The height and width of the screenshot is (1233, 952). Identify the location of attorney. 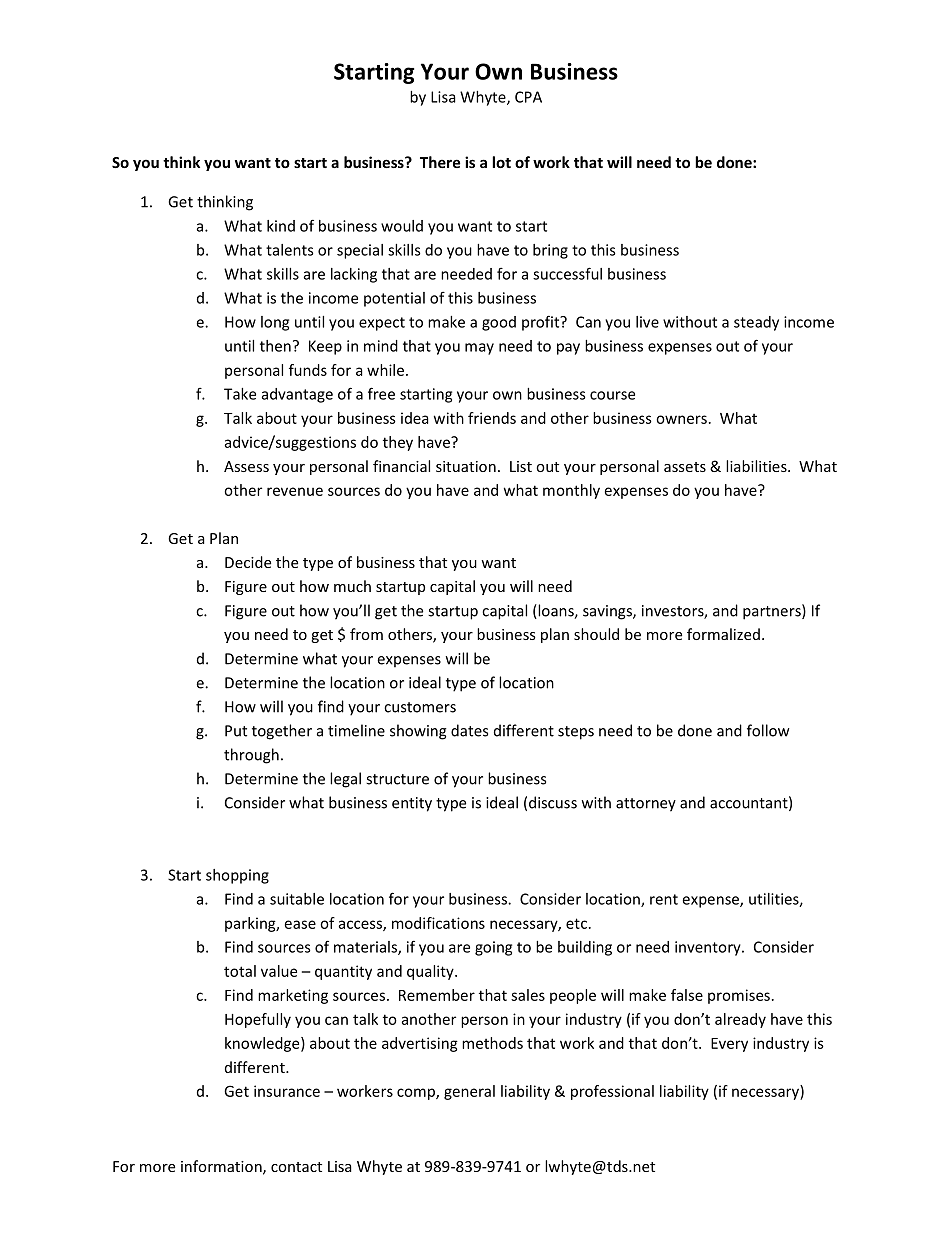
(646, 805).
